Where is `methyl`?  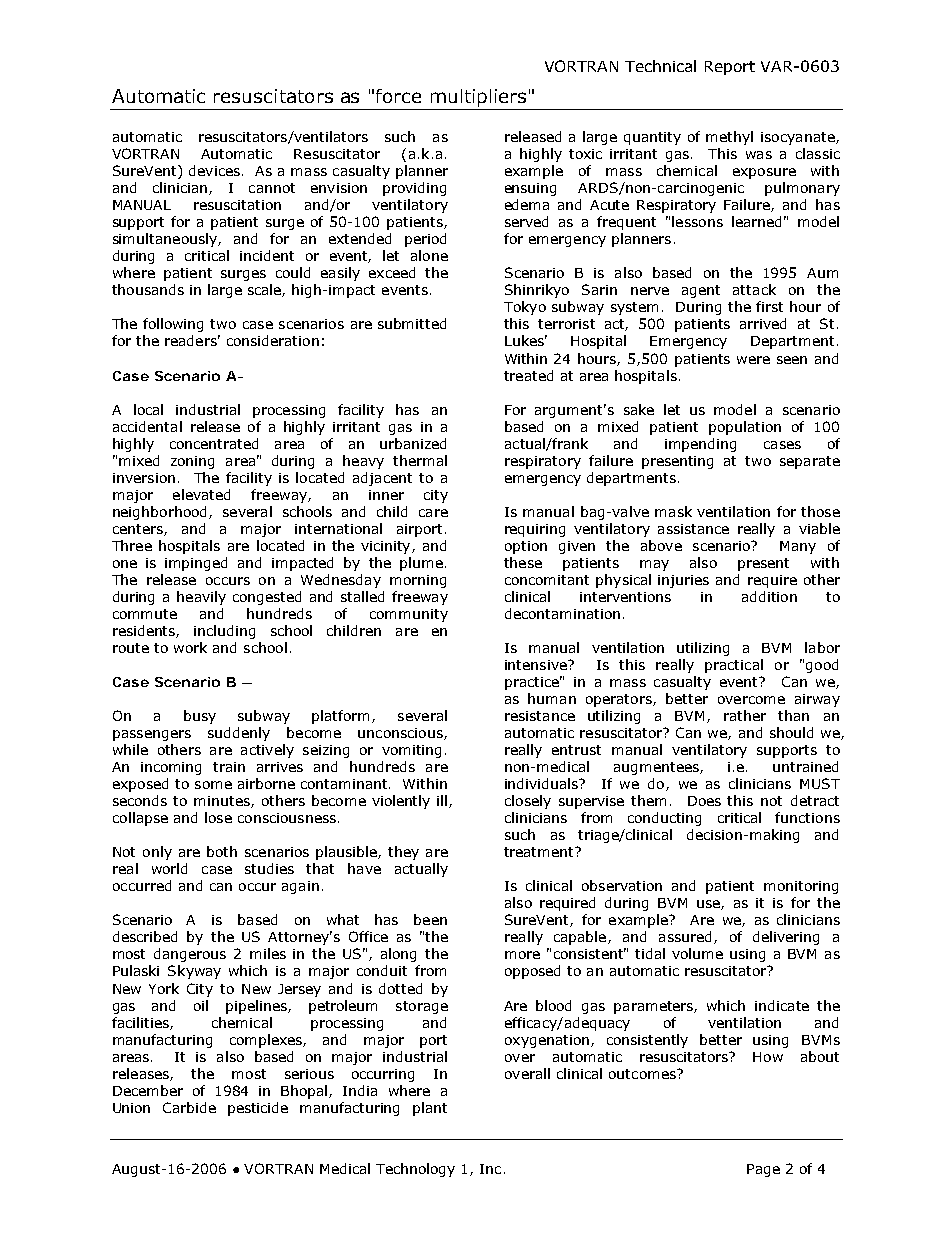
methyl is located at coordinates (729, 138).
